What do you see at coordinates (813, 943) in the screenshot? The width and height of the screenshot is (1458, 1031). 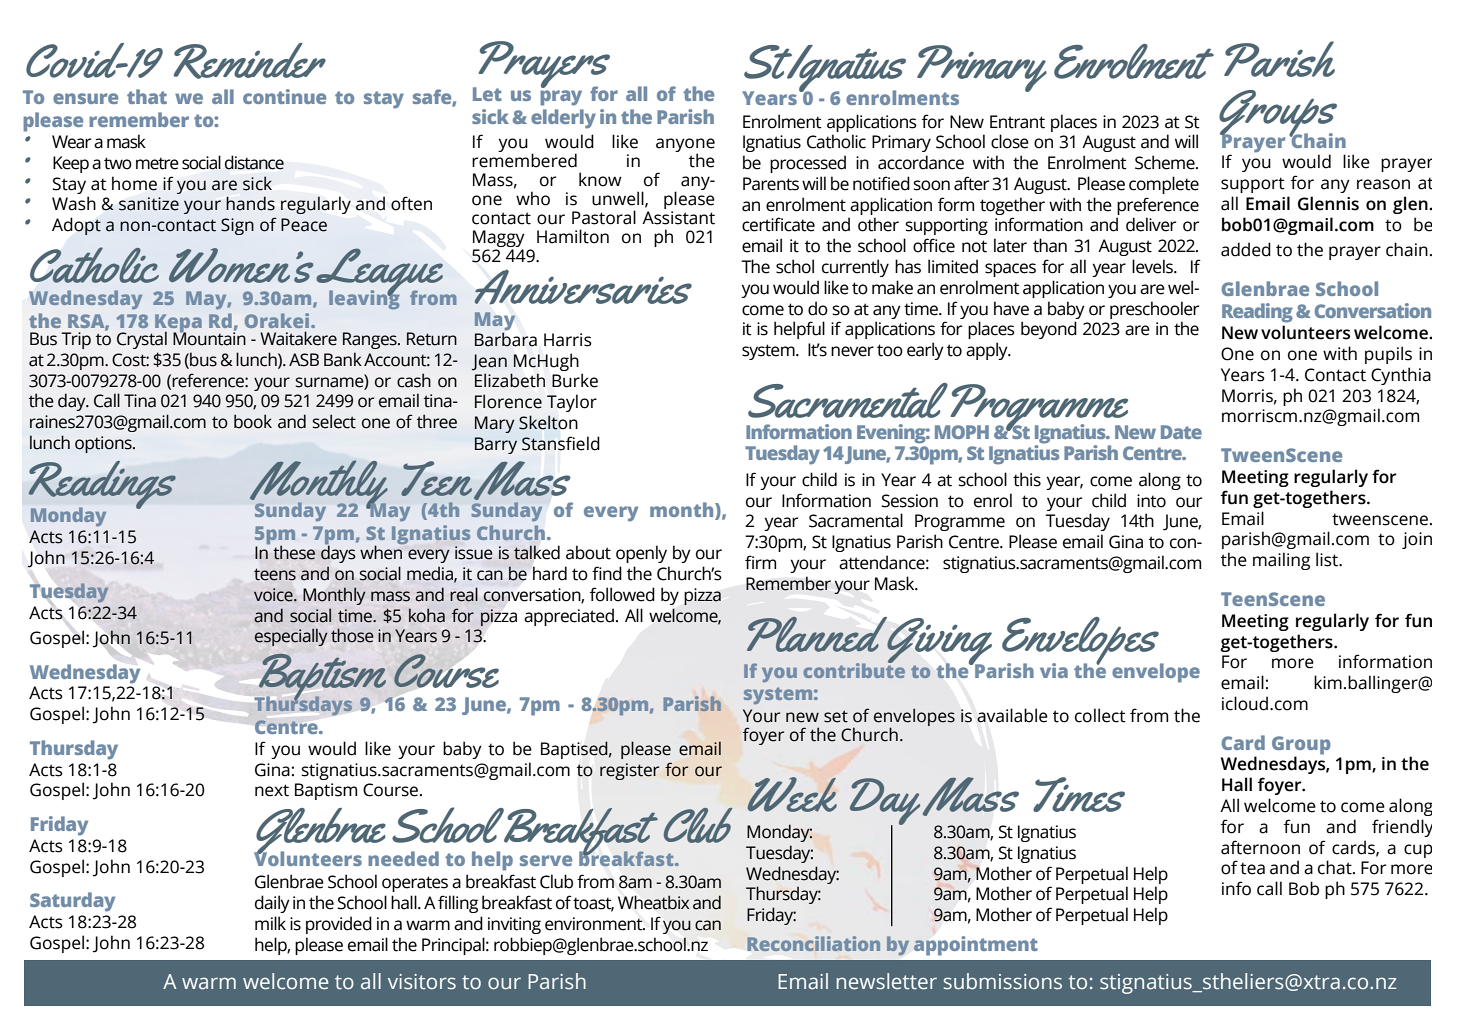 I see `Reconciliation` at bounding box center [813, 943].
